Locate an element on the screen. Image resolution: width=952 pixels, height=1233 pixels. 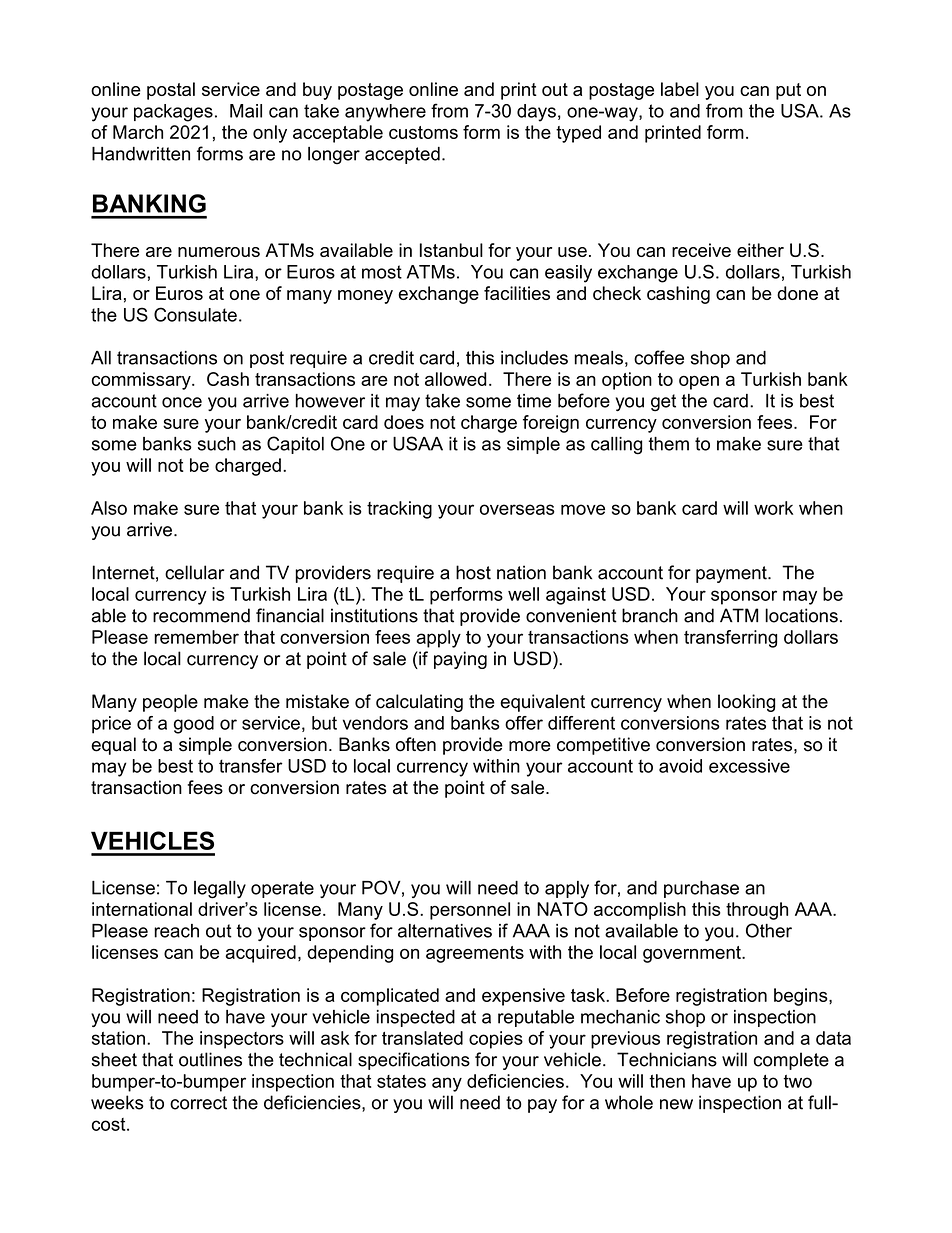
complete is located at coordinates (791, 1061).
